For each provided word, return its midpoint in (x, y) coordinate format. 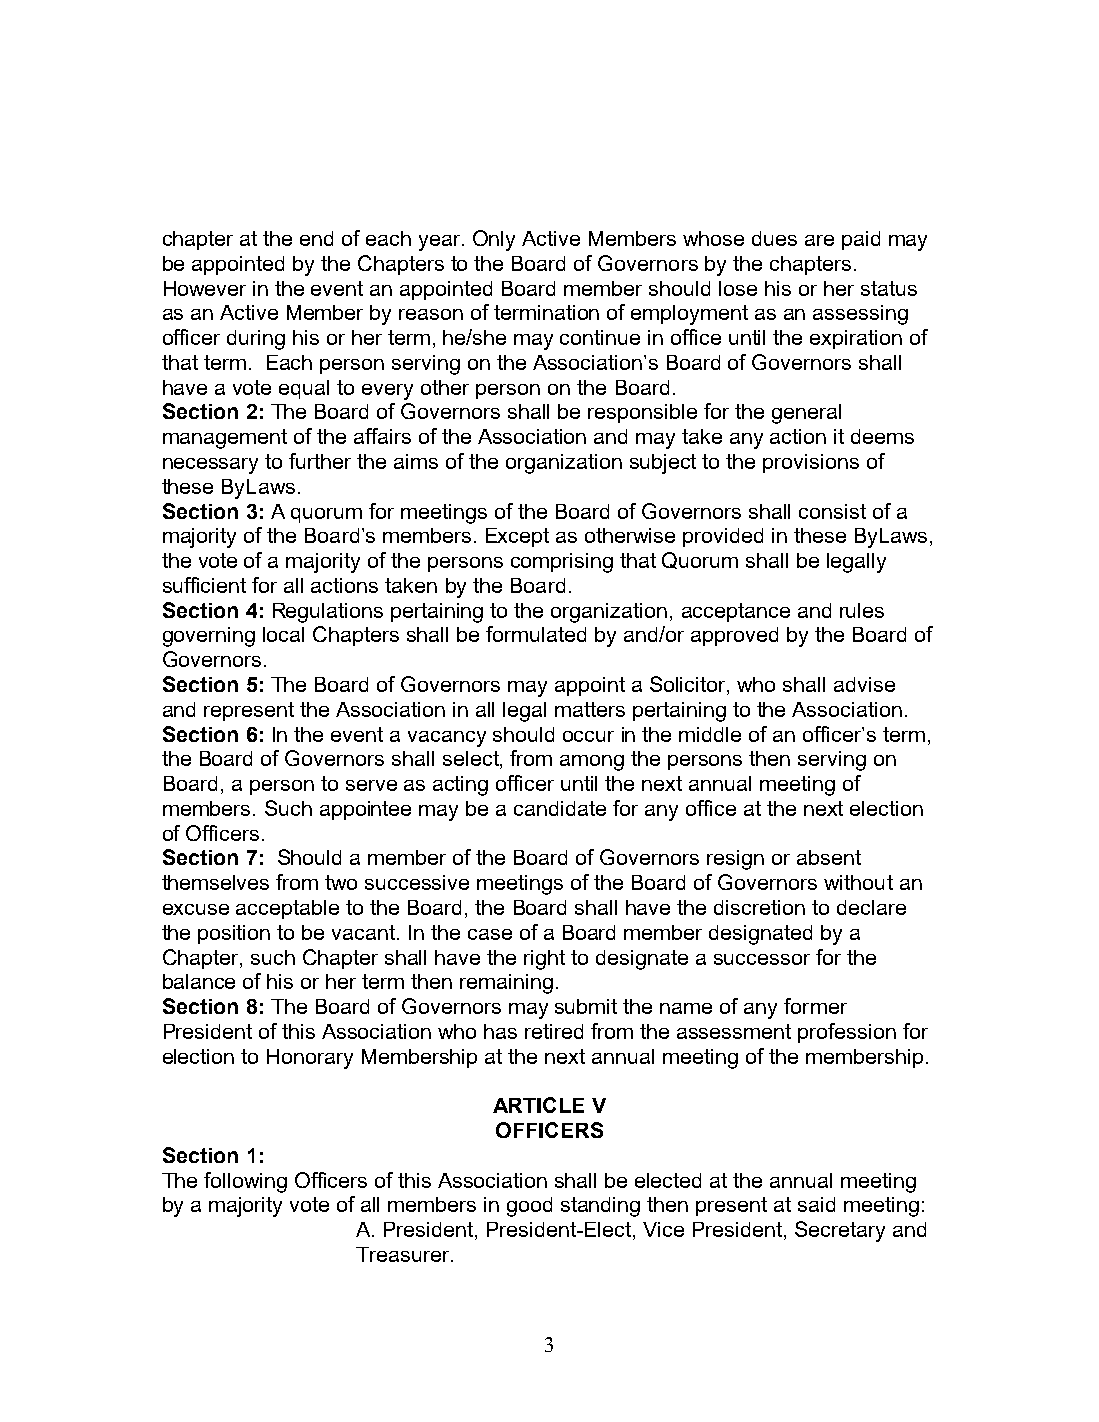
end (316, 238)
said (816, 1204)
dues (774, 238)
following (245, 1182)
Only (494, 240)
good (529, 1207)
